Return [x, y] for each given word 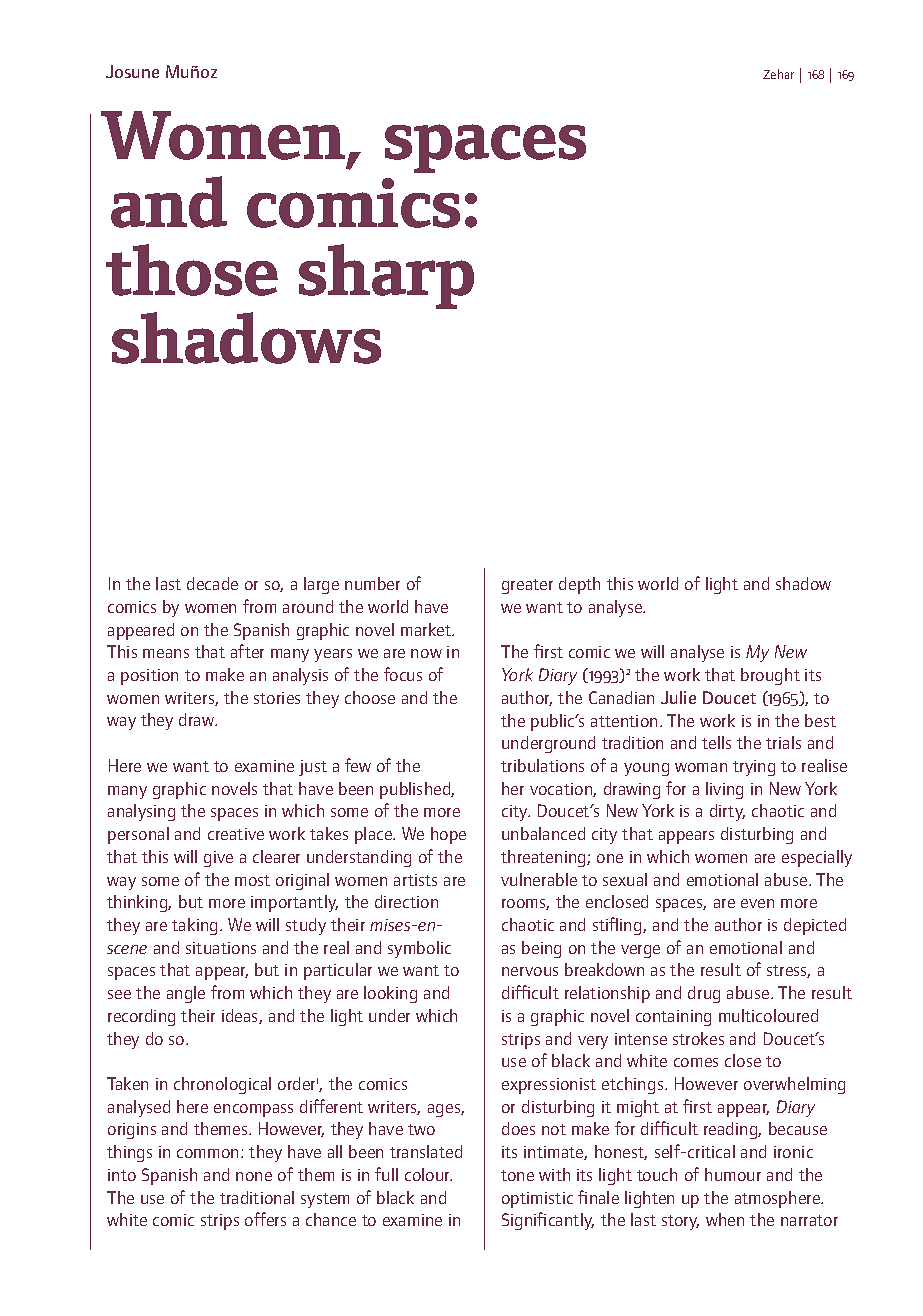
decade [212, 583]
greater [527, 586]
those [192, 270]
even [757, 903]
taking [194, 926]
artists [415, 880]
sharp [386, 276]
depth [579, 585]
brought [770, 676]
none [254, 1176]
